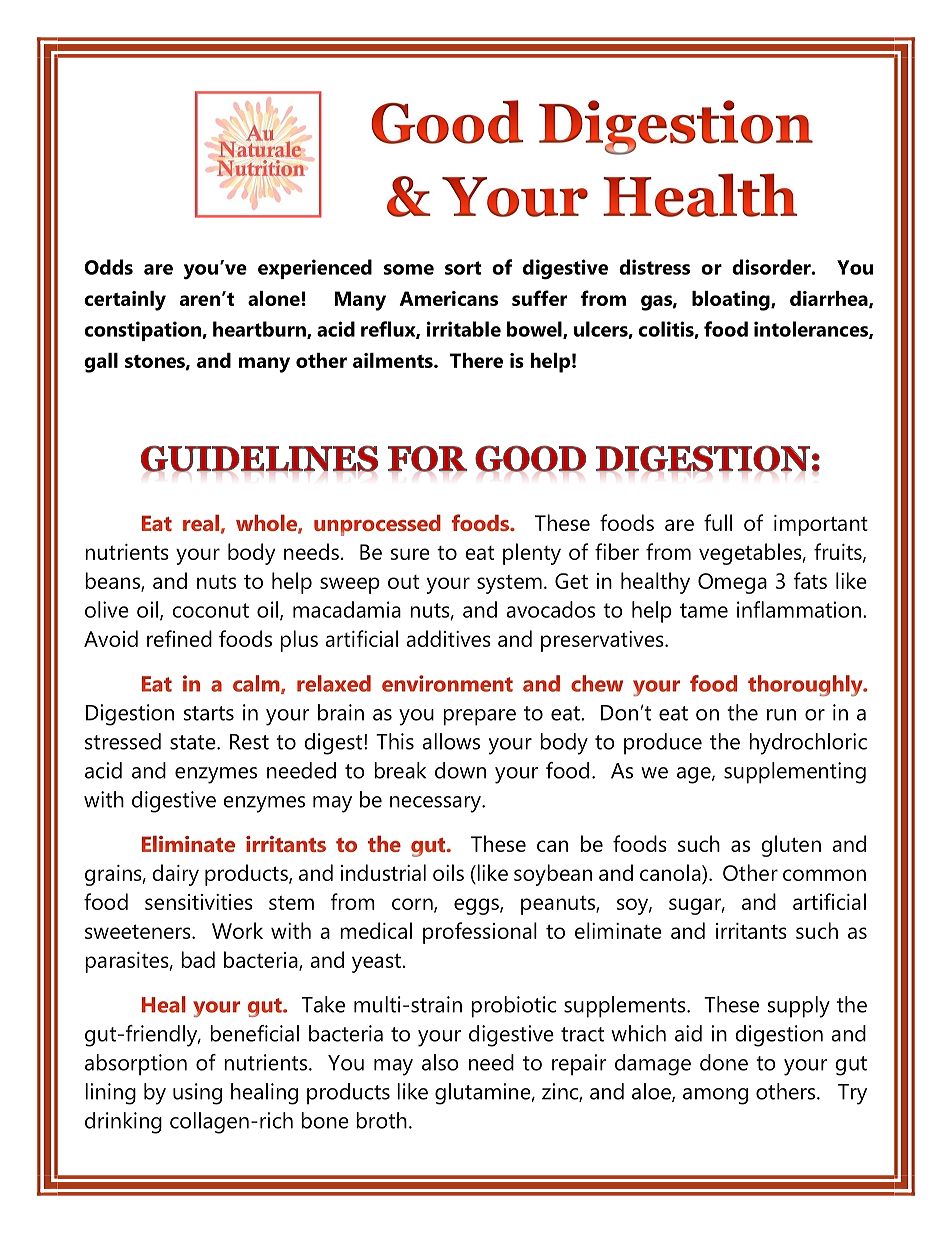  What do you see at coordinates (751, 931) in the document?
I see `irritants` at bounding box center [751, 931].
